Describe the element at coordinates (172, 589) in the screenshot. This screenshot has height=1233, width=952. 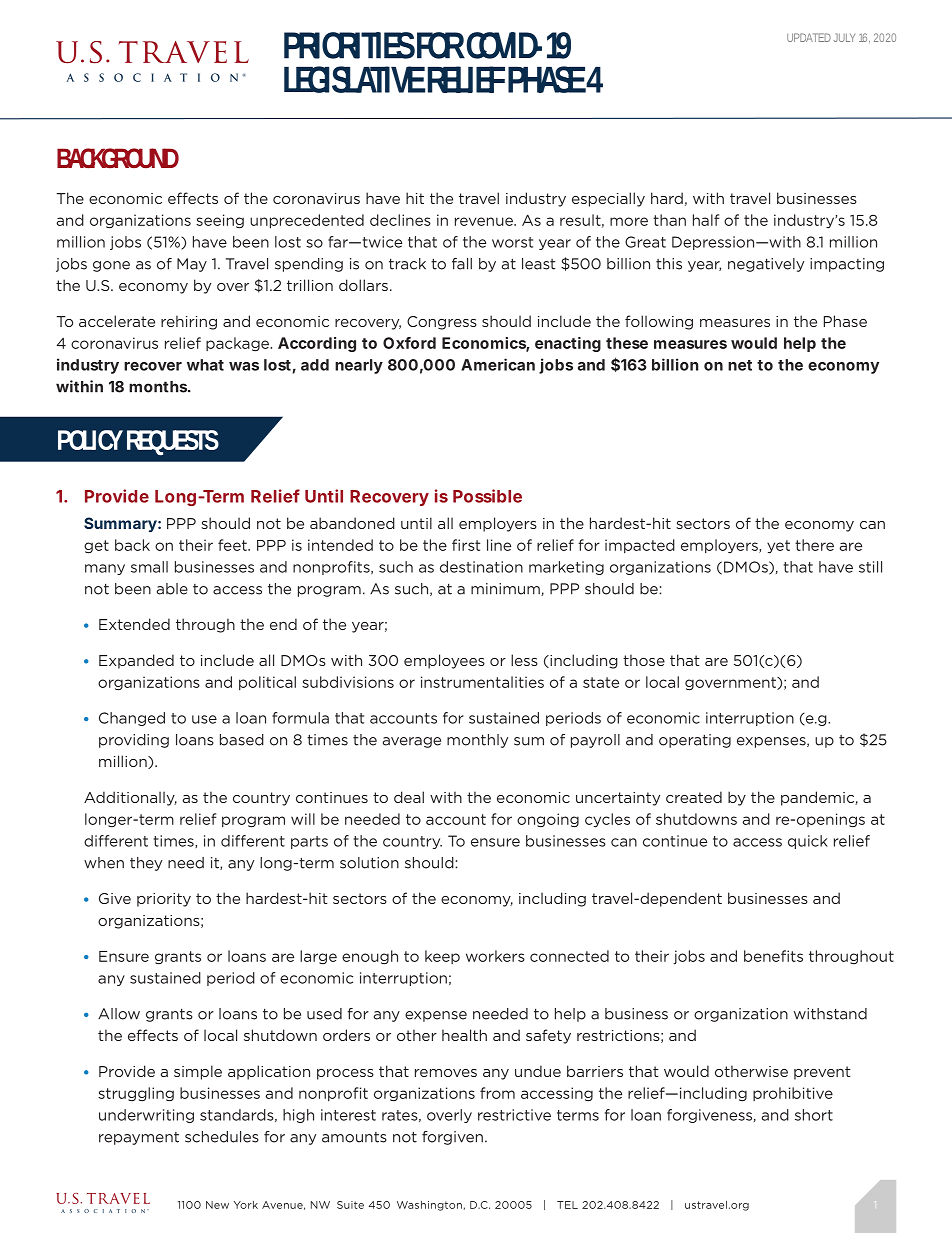
I see `able` at that location.
